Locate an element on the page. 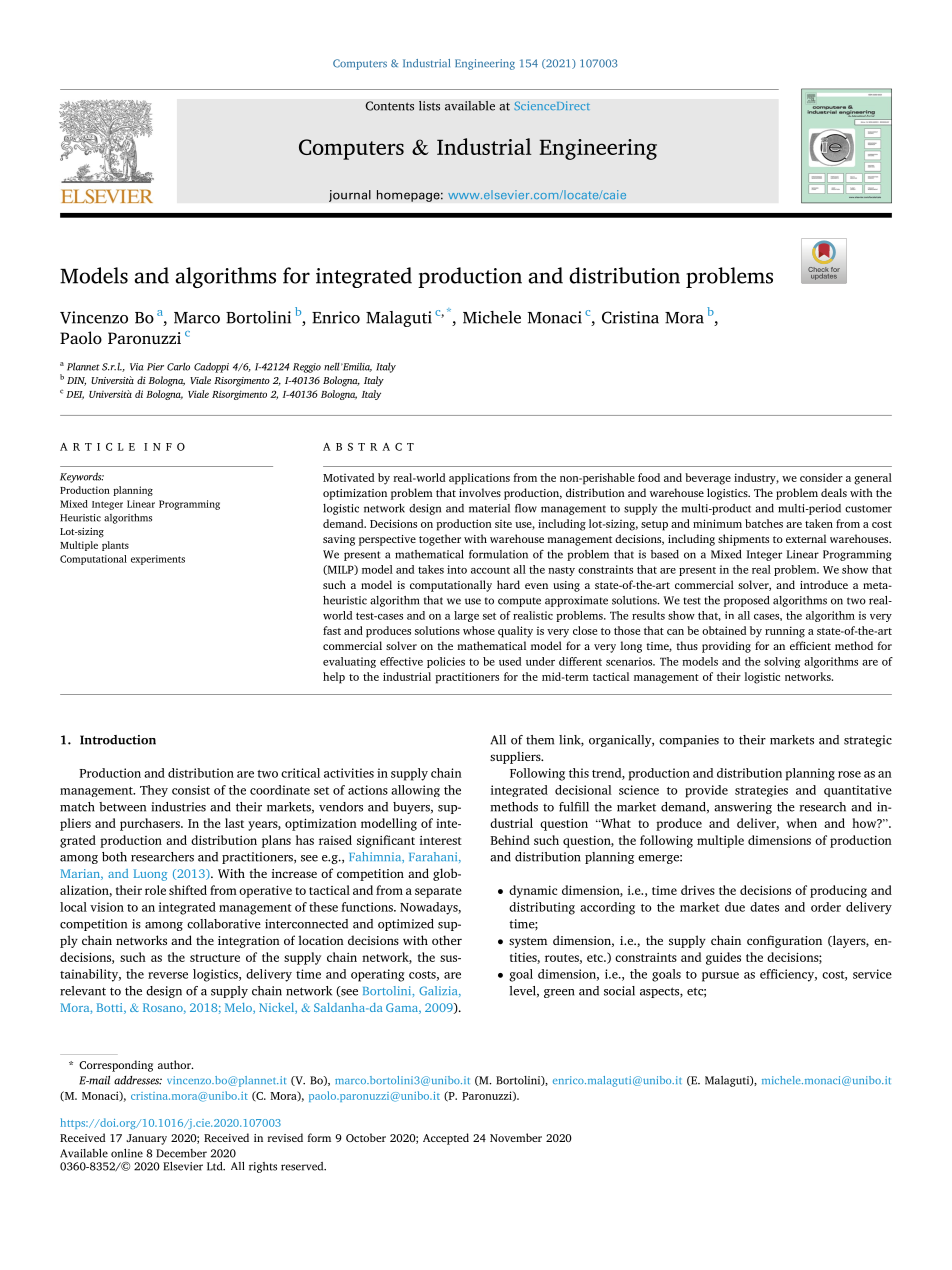  Contents is located at coordinates (389, 106).
